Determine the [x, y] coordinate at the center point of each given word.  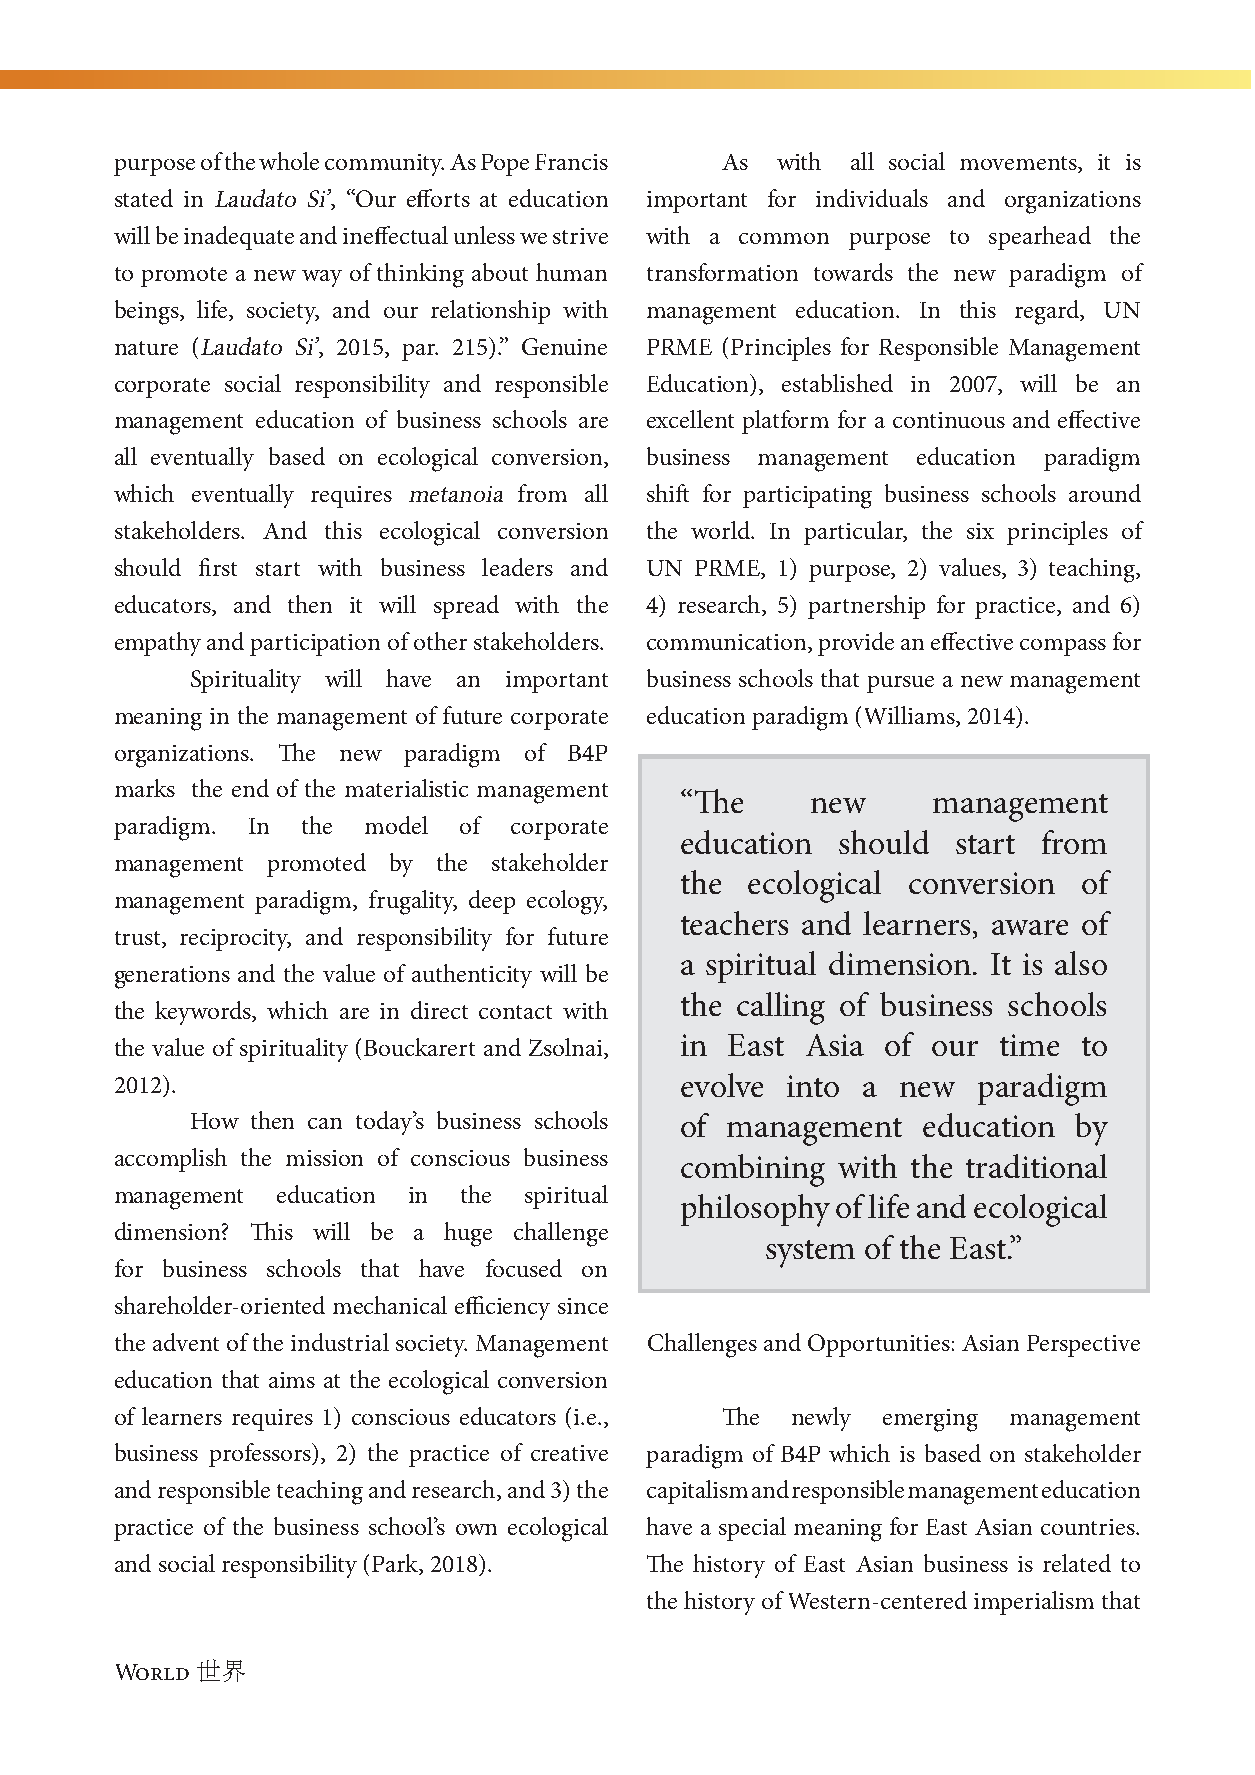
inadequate [239, 238]
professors [261, 1455]
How [215, 1121]
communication [728, 642]
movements [1019, 164]
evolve [722, 1085]
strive [580, 236]
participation [315, 645]
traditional [1036, 1166]
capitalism [697, 1492]
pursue [900, 684]
